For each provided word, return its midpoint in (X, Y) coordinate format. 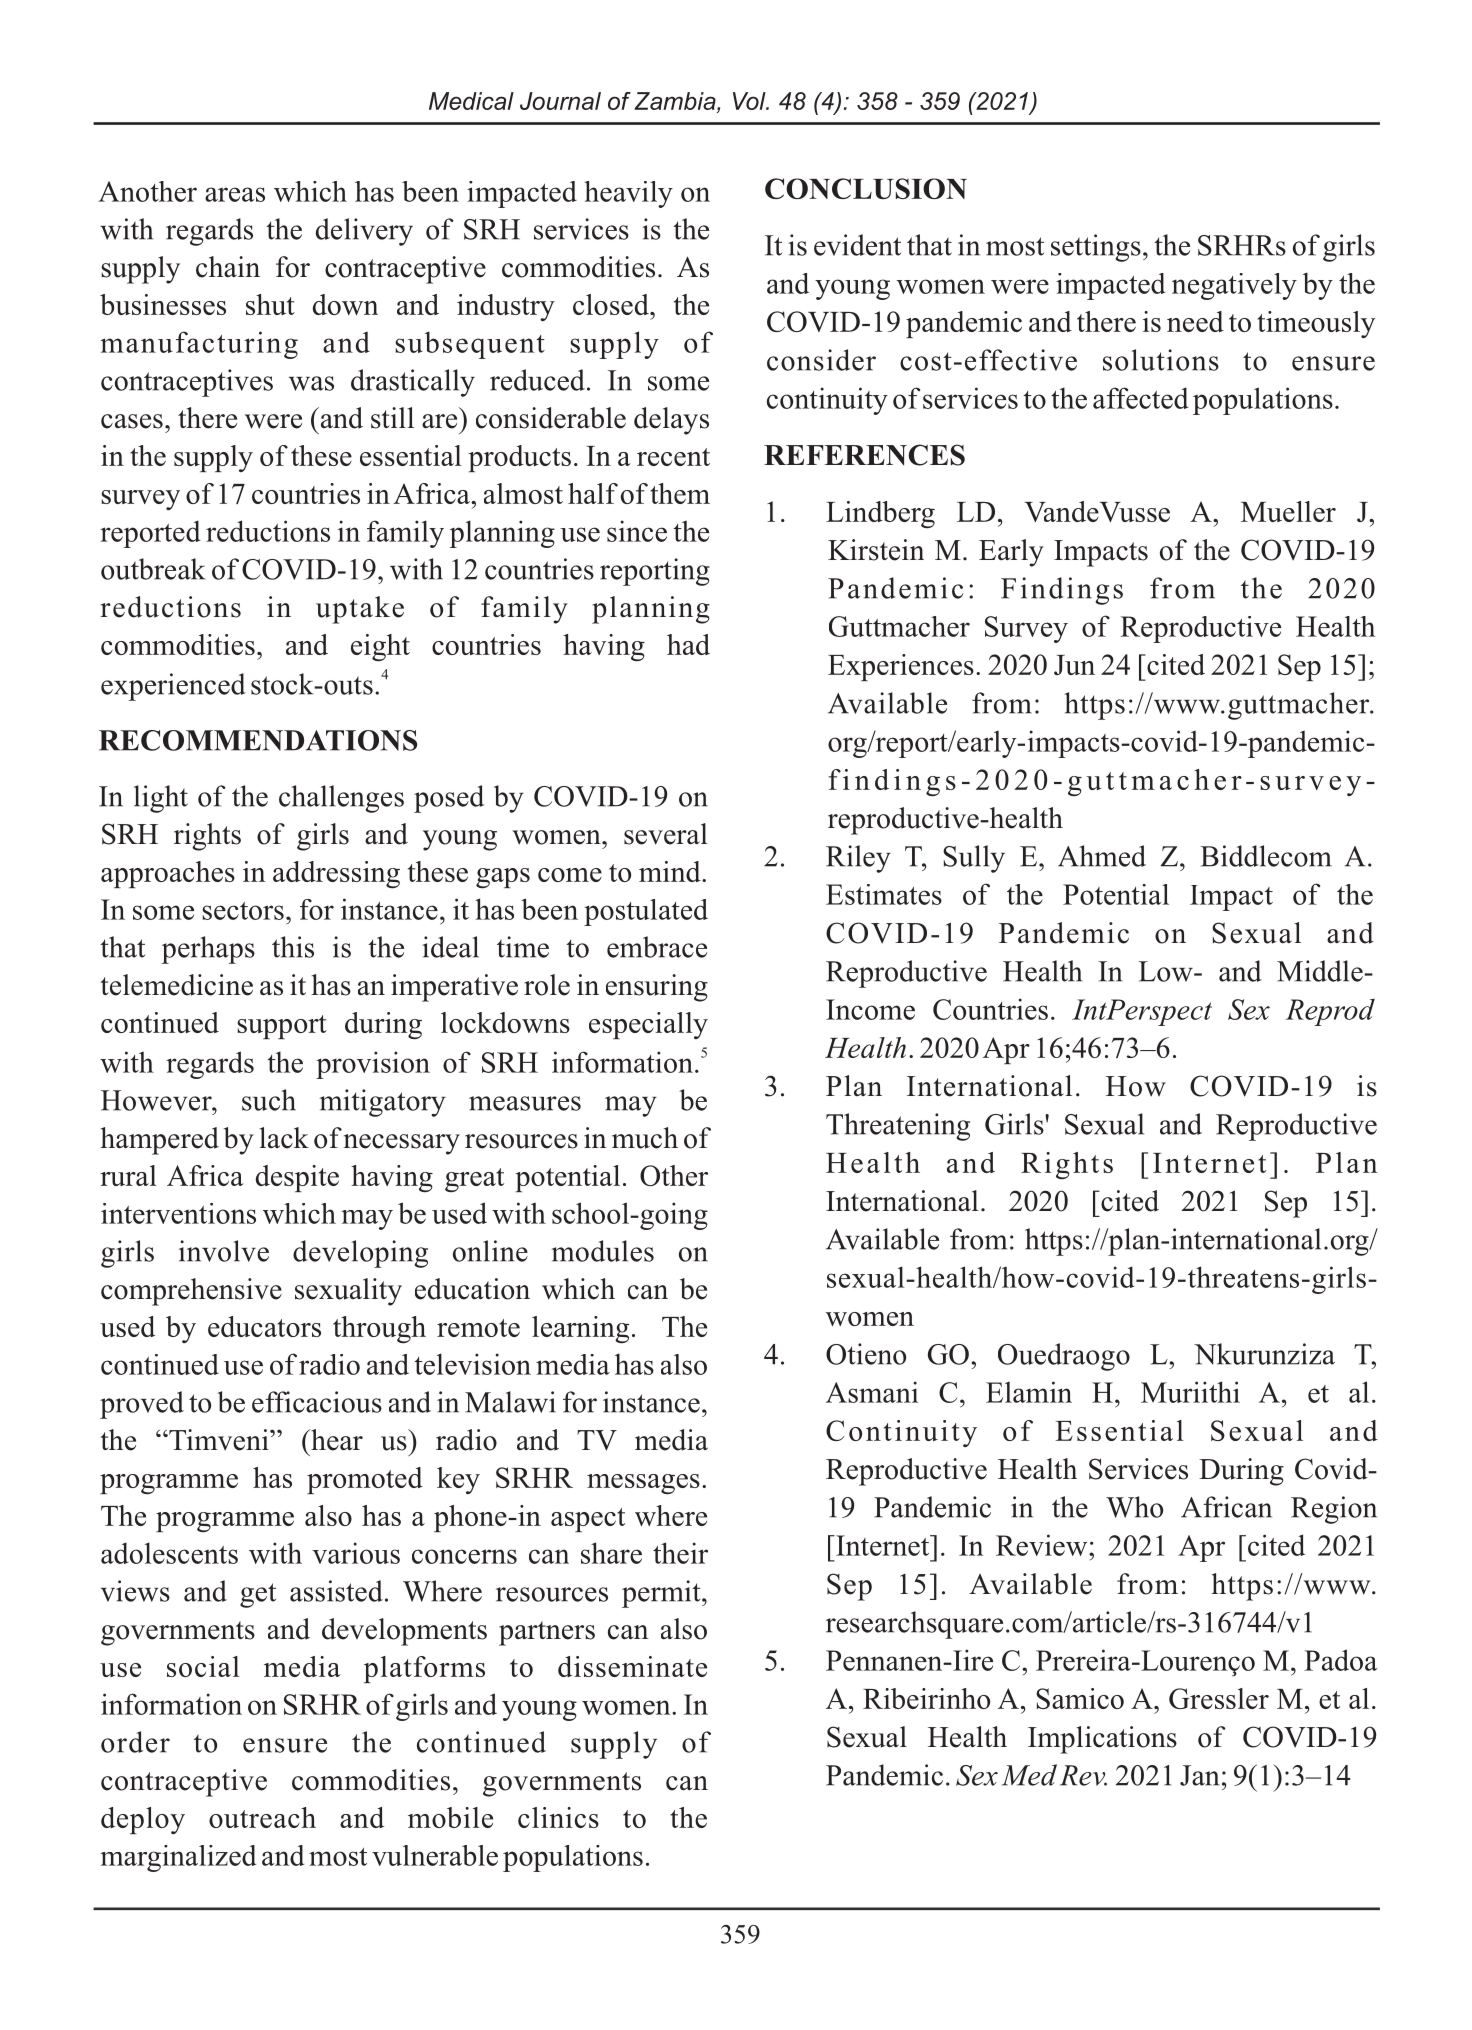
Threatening (898, 1127)
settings (1096, 248)
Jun (1074, 665)
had (688, 644)
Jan (1199, 1775)
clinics (558, 1817)
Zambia (676, 102)
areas (235, 194)
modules (602, 1251)
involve (224, 1251)
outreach (262, 1817)
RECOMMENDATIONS (258, 740)
